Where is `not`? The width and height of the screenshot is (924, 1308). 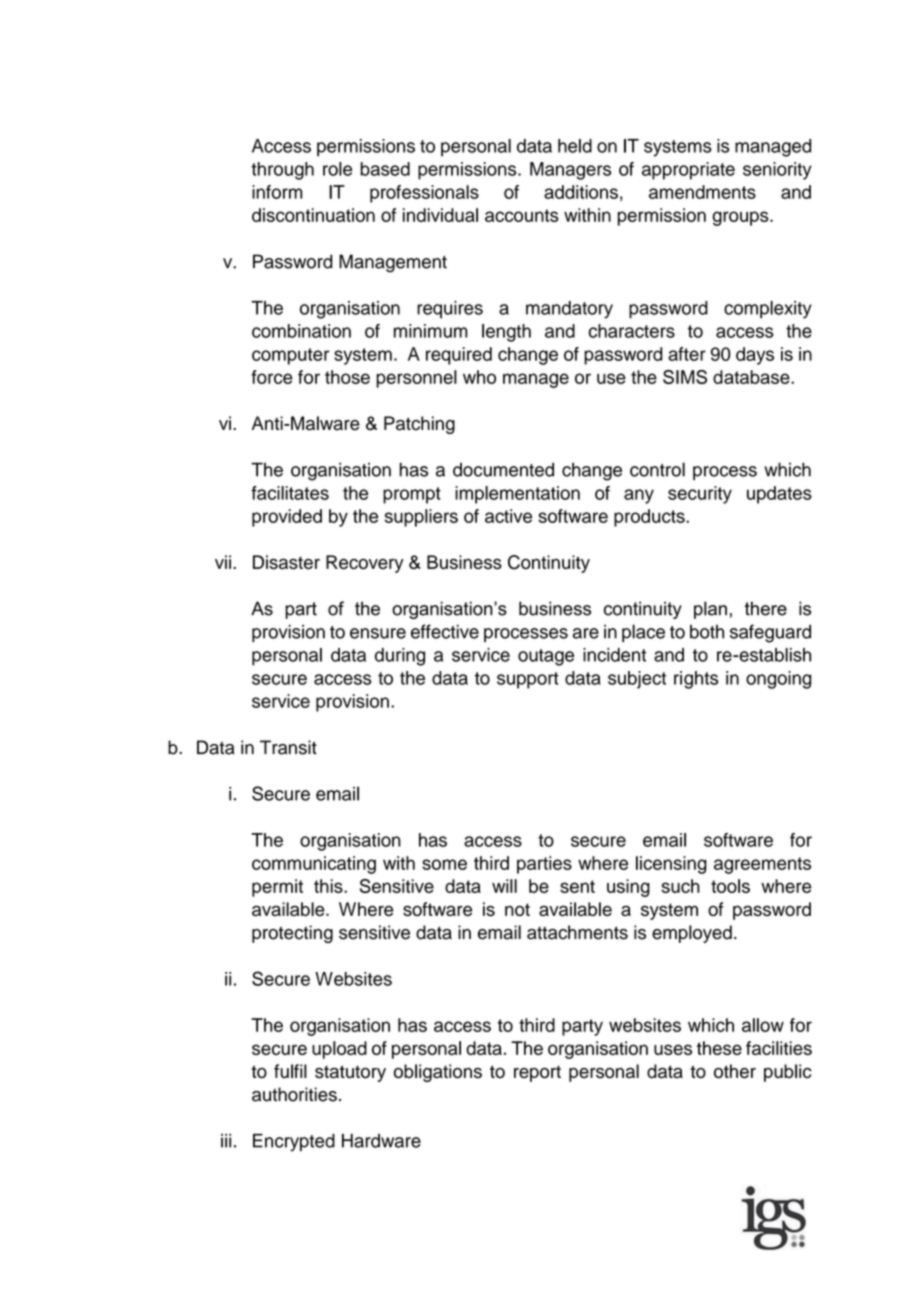
not is located at coordinates (517, 909).
